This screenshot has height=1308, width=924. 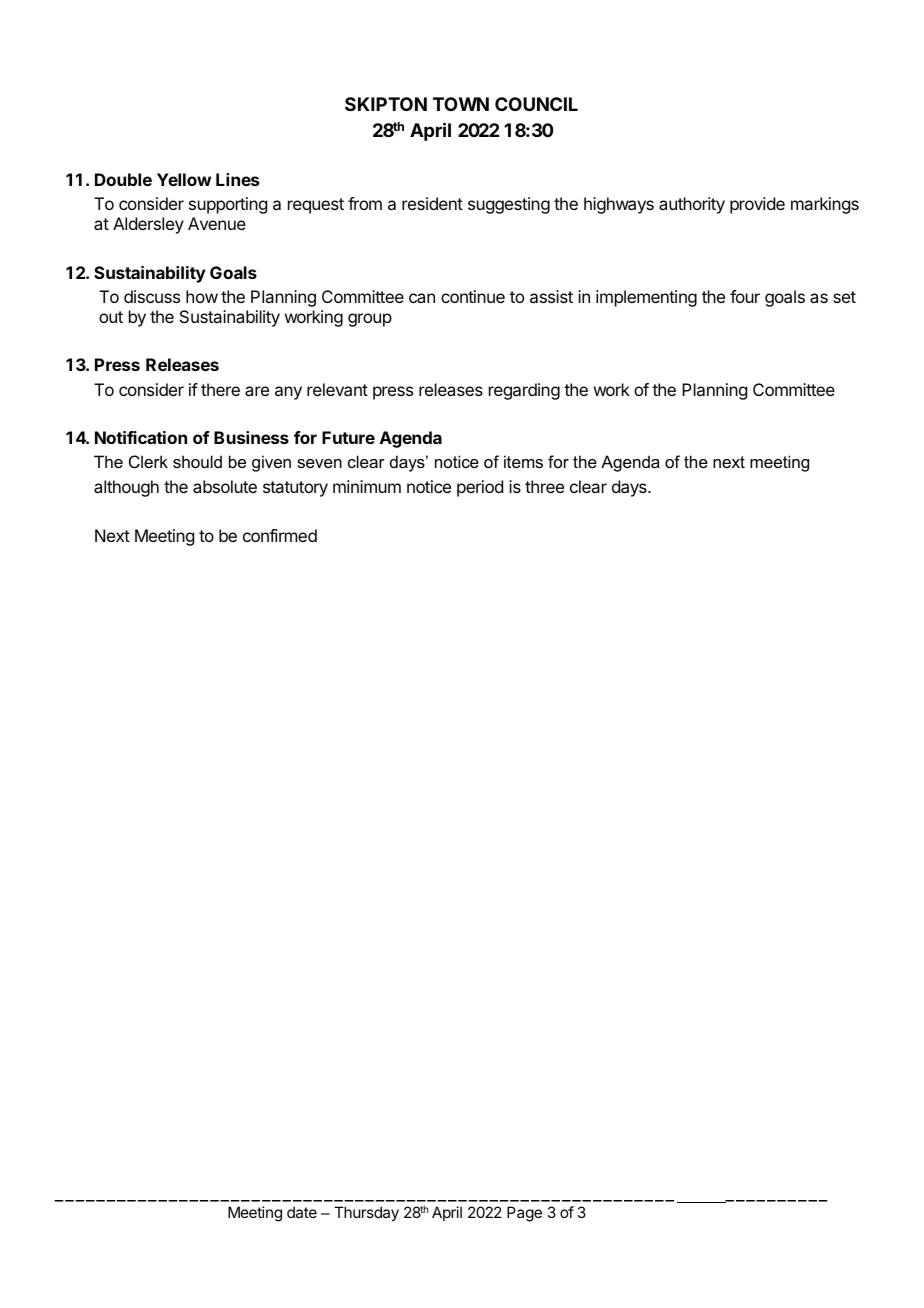 I want to click on Thursday, so click(x=366, y=1213).
